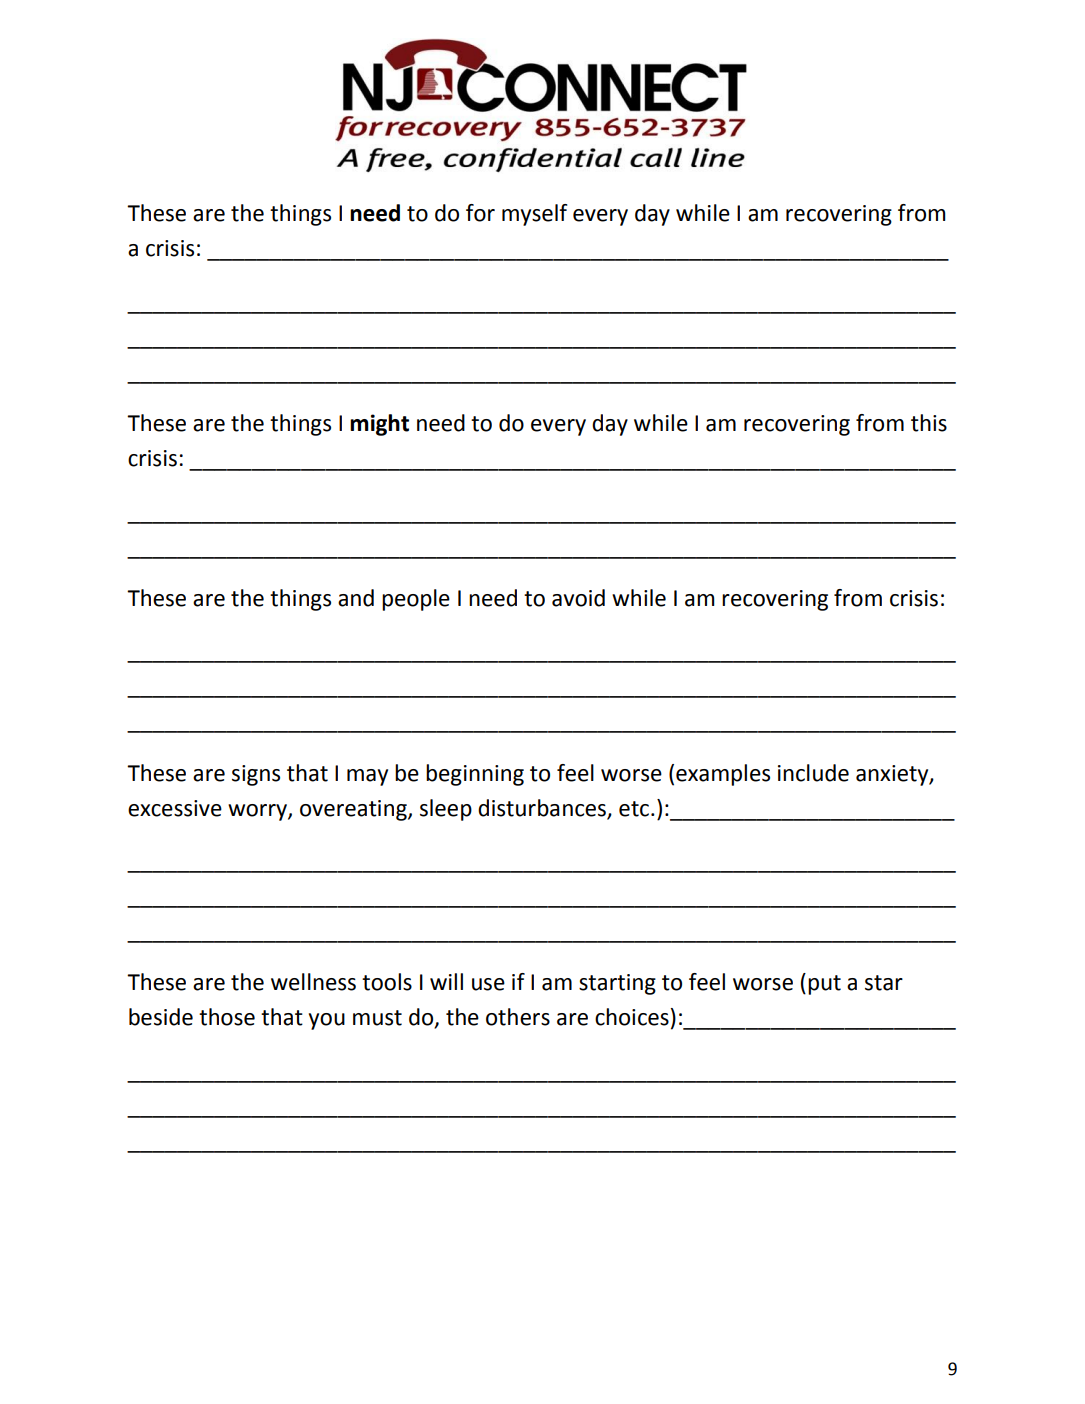  I want to click on put, so click(824, 985).
